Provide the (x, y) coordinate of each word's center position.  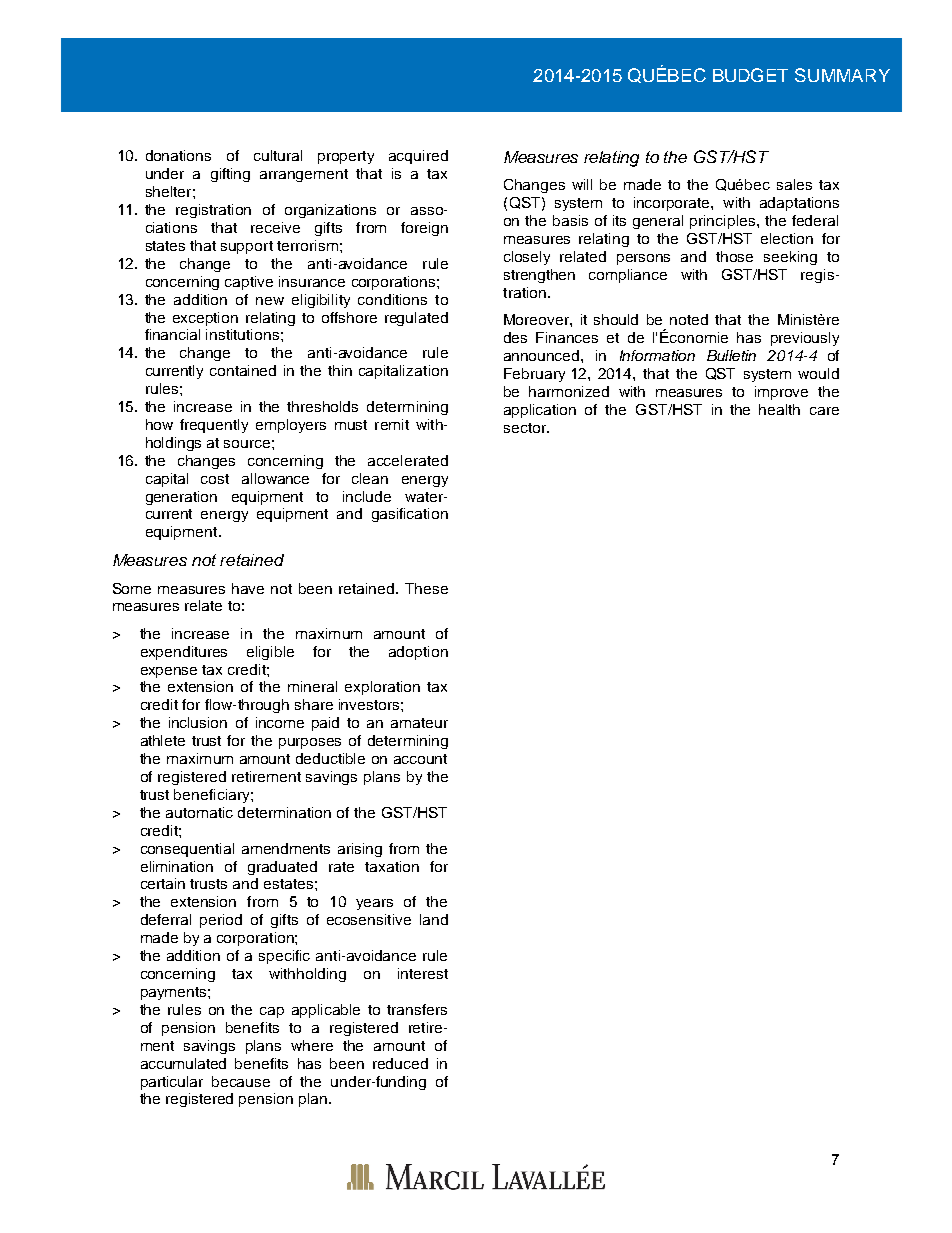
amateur (419, 723)
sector (526, 428)
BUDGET (750, 75)
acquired (418, 157)
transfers (417, 1009)
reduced (400, 1063)
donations (178, 155)
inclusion (198, 722)
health (779, 409)
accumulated (183, 1063)
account (420, 759)
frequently (214, 426)
